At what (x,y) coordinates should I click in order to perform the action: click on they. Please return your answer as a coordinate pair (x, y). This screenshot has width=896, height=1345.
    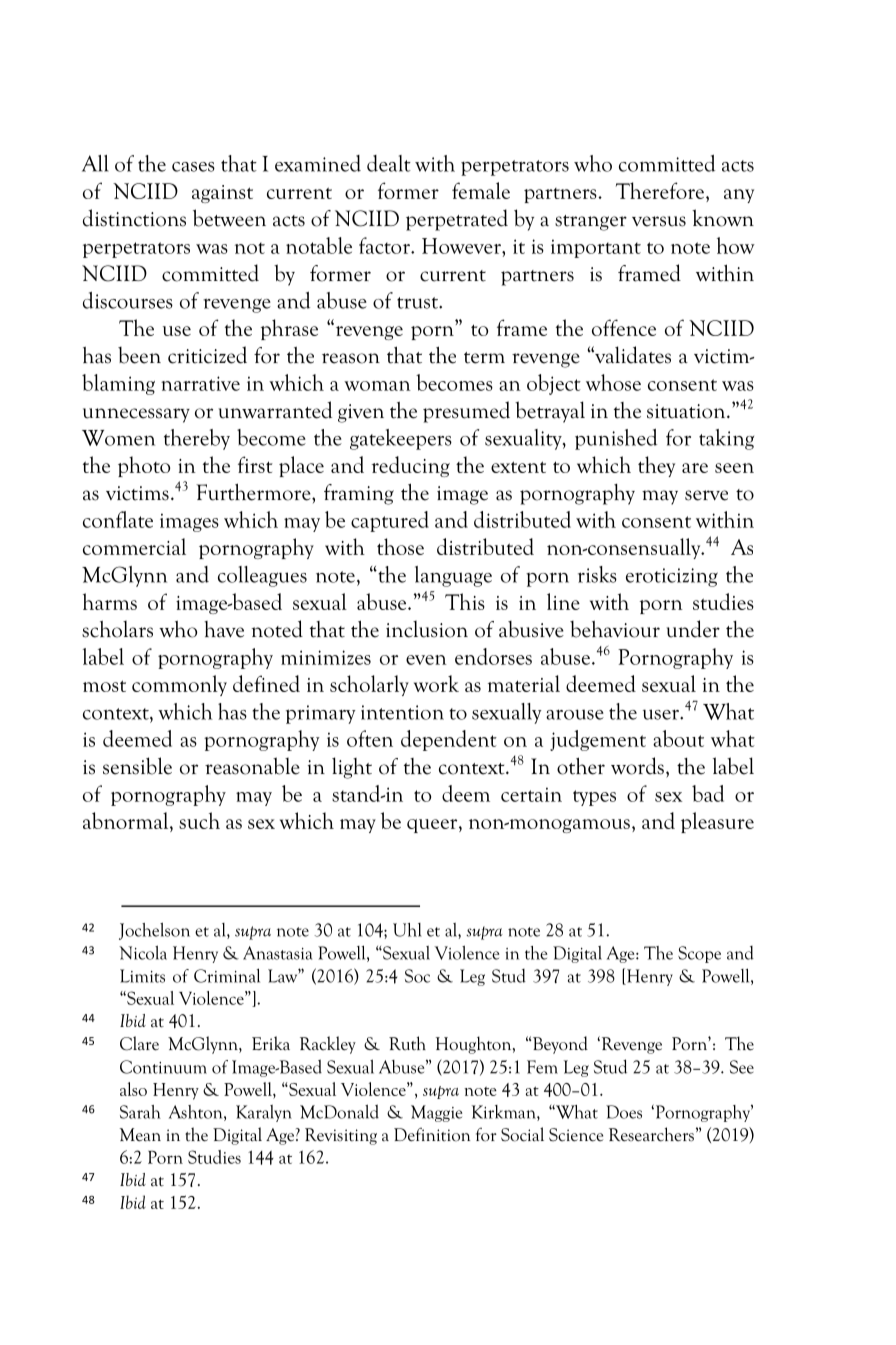
    Looking at the image, I should click on (656, 466).
